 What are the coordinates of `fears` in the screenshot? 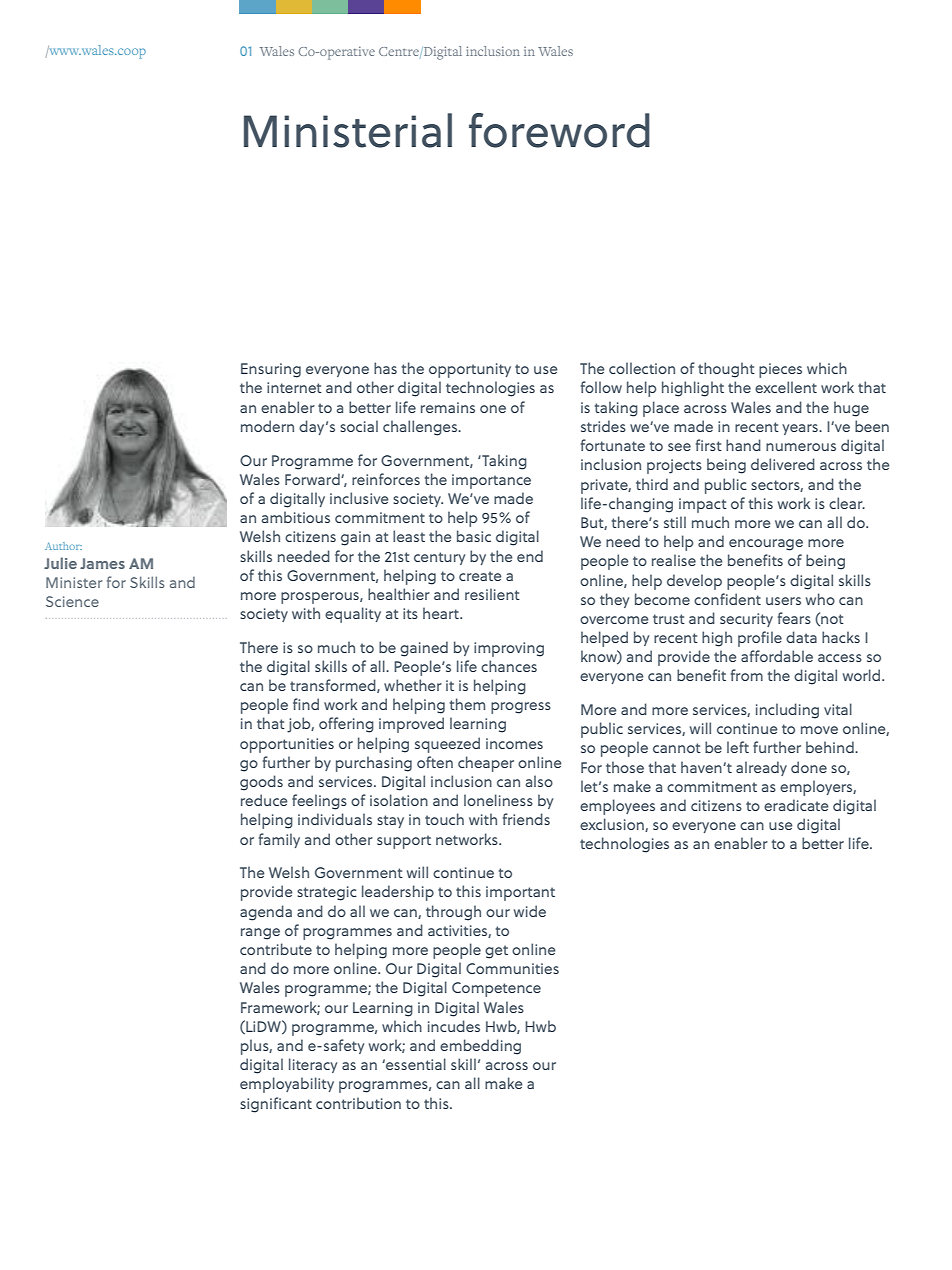 It's located at (794, 618).
